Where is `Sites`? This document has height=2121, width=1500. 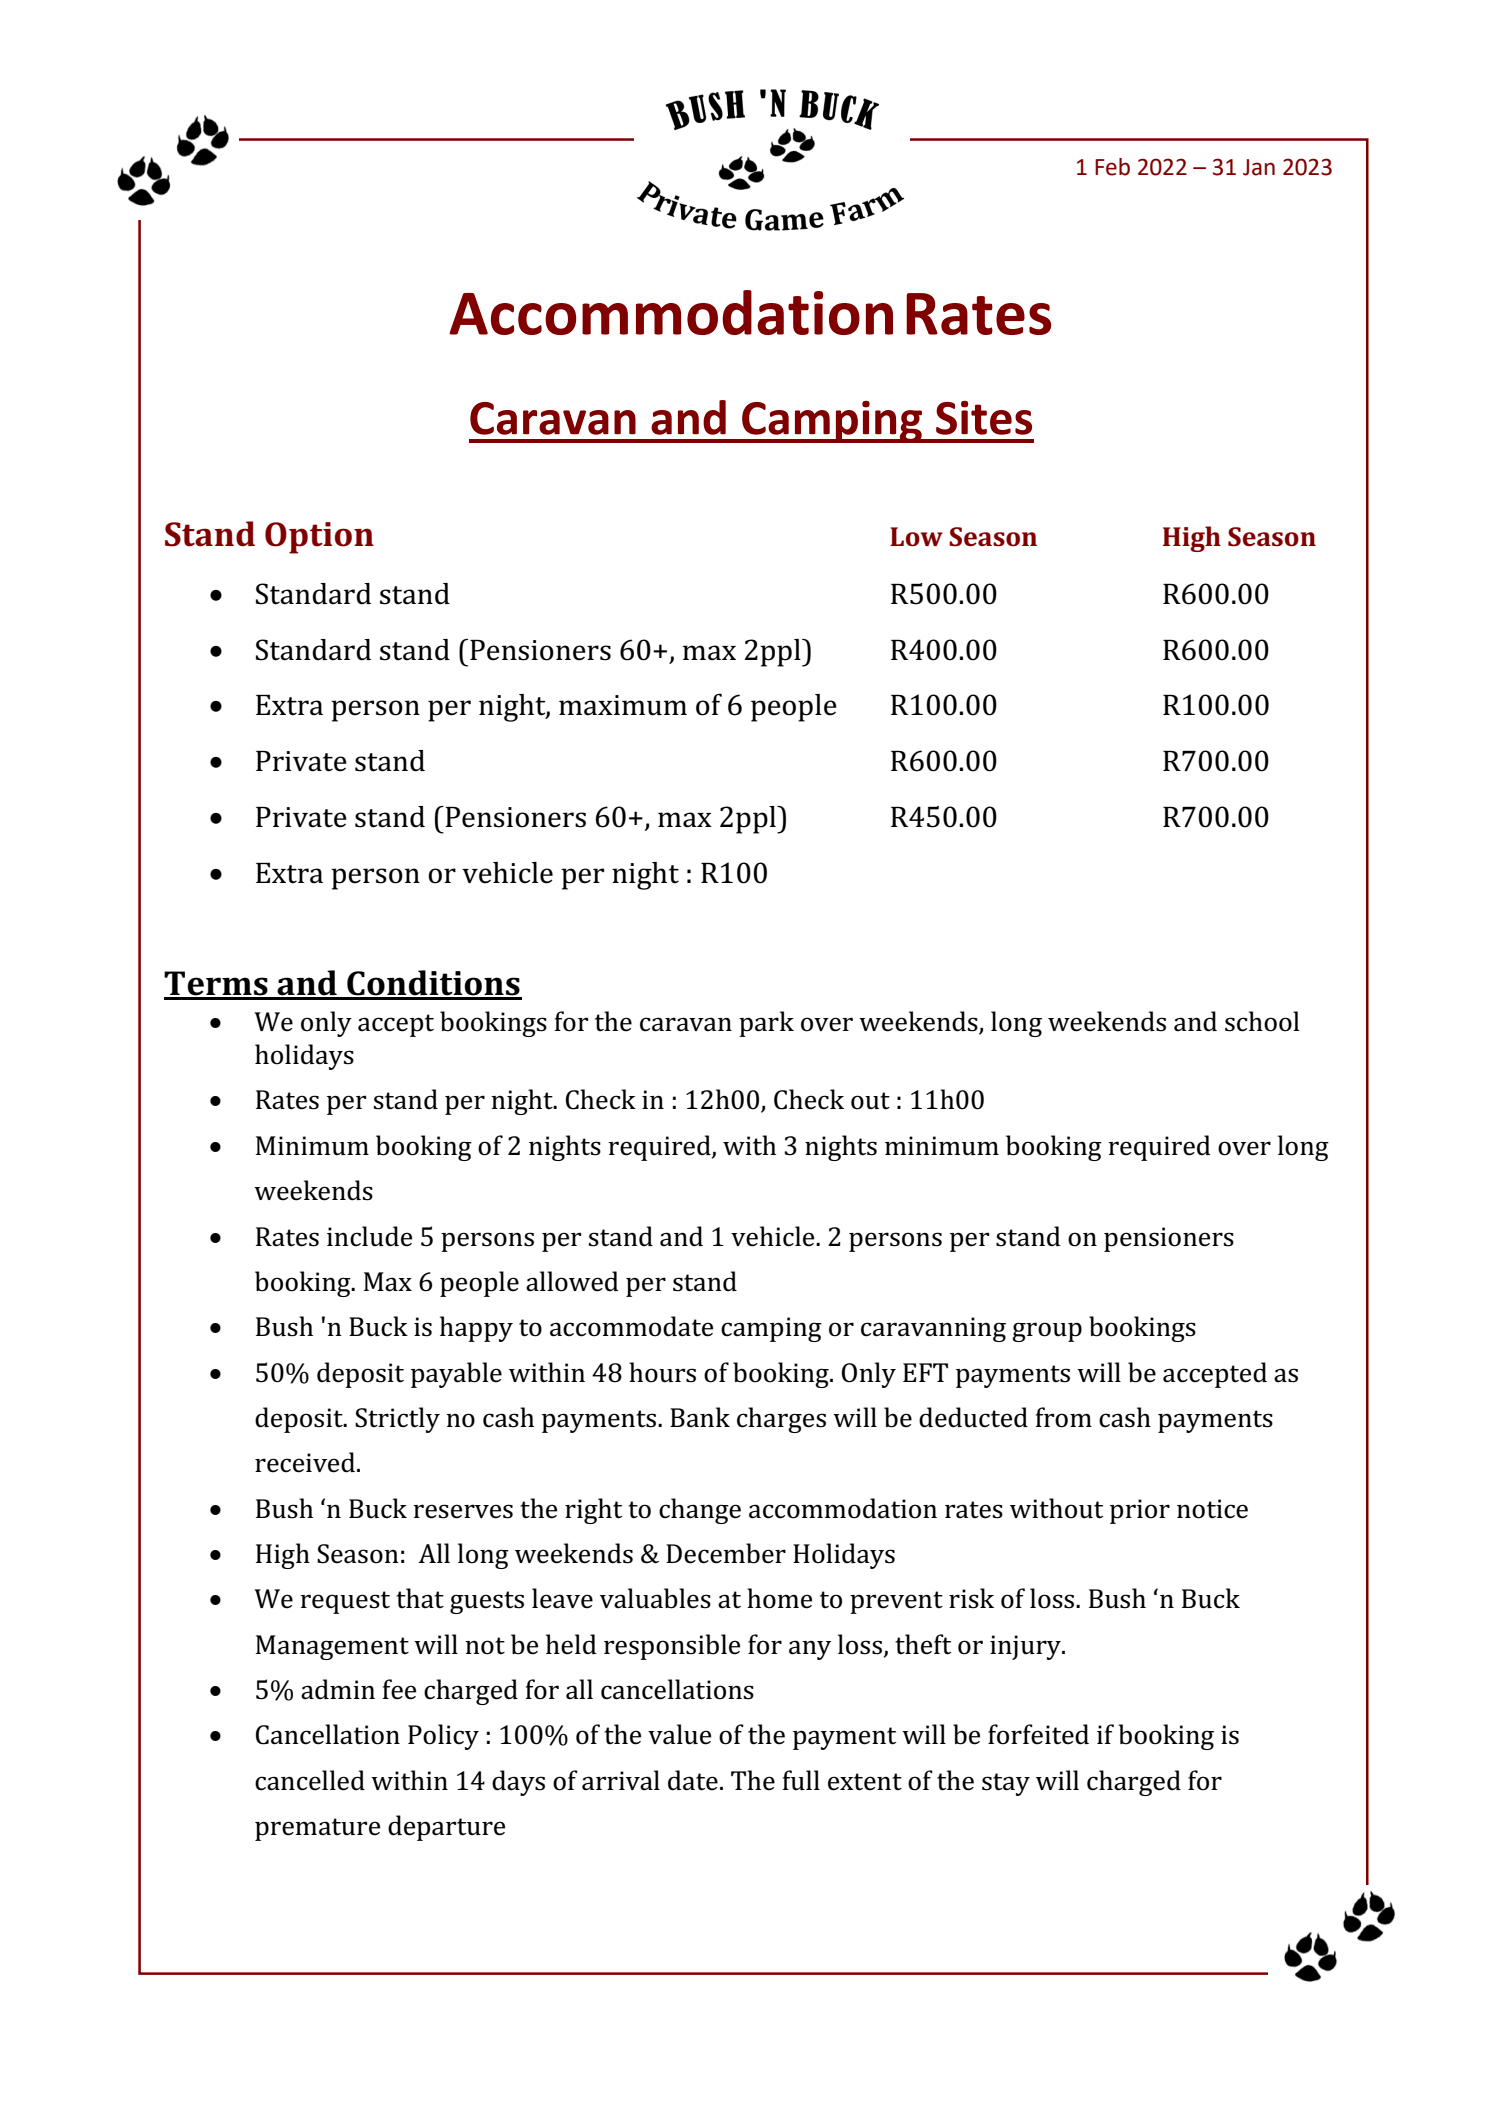 Sites is located at coordinates (984, 418).
